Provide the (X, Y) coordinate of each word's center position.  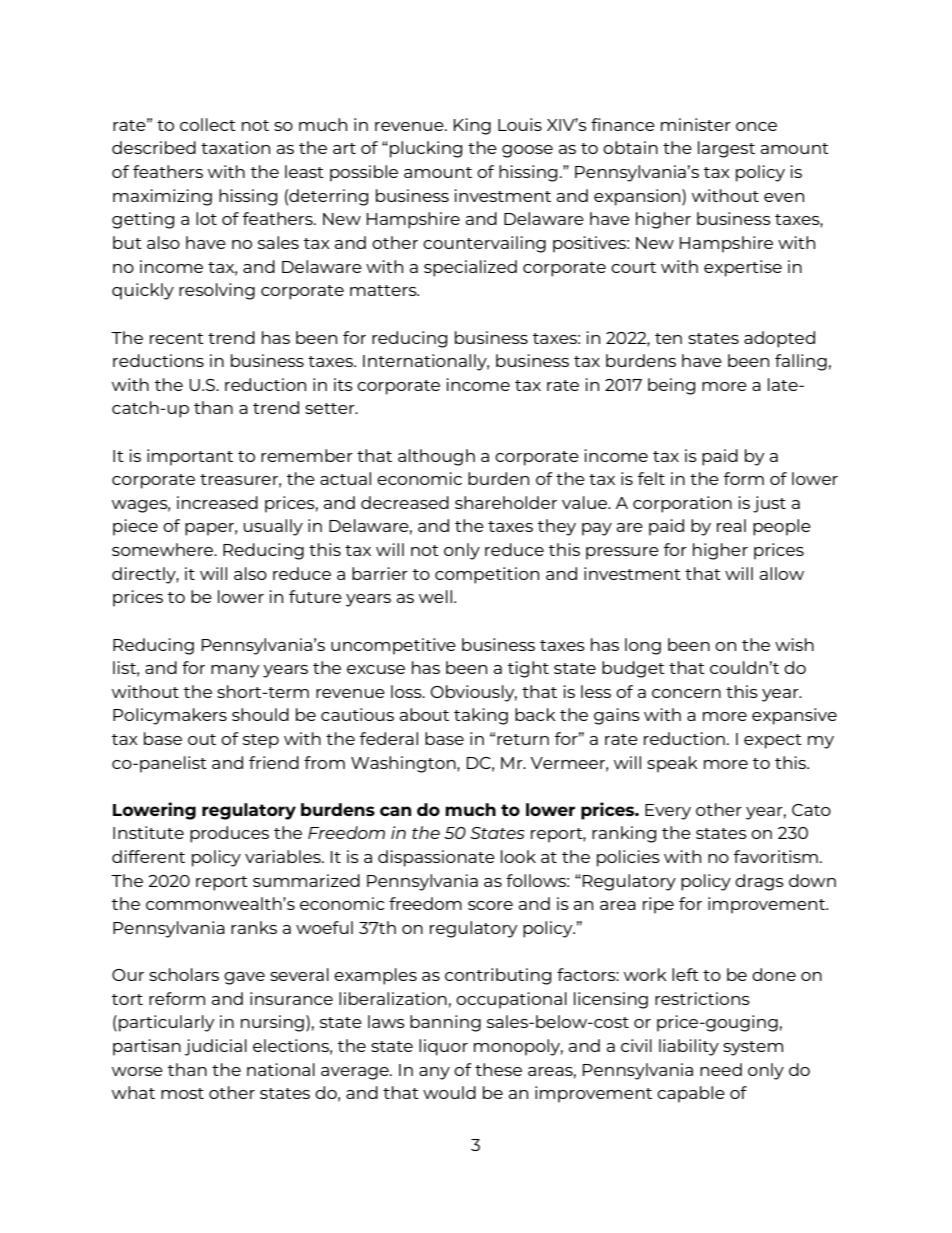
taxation (235, 147)
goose (527, 151)
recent (177, 338)
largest (726, 149)
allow (782, 573)
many (235, 671)
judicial (216, 1047)
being (671, 386)
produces (229, 834)
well (435, 596)
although (436, 457)
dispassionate (436, 858)
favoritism (776, 856)
